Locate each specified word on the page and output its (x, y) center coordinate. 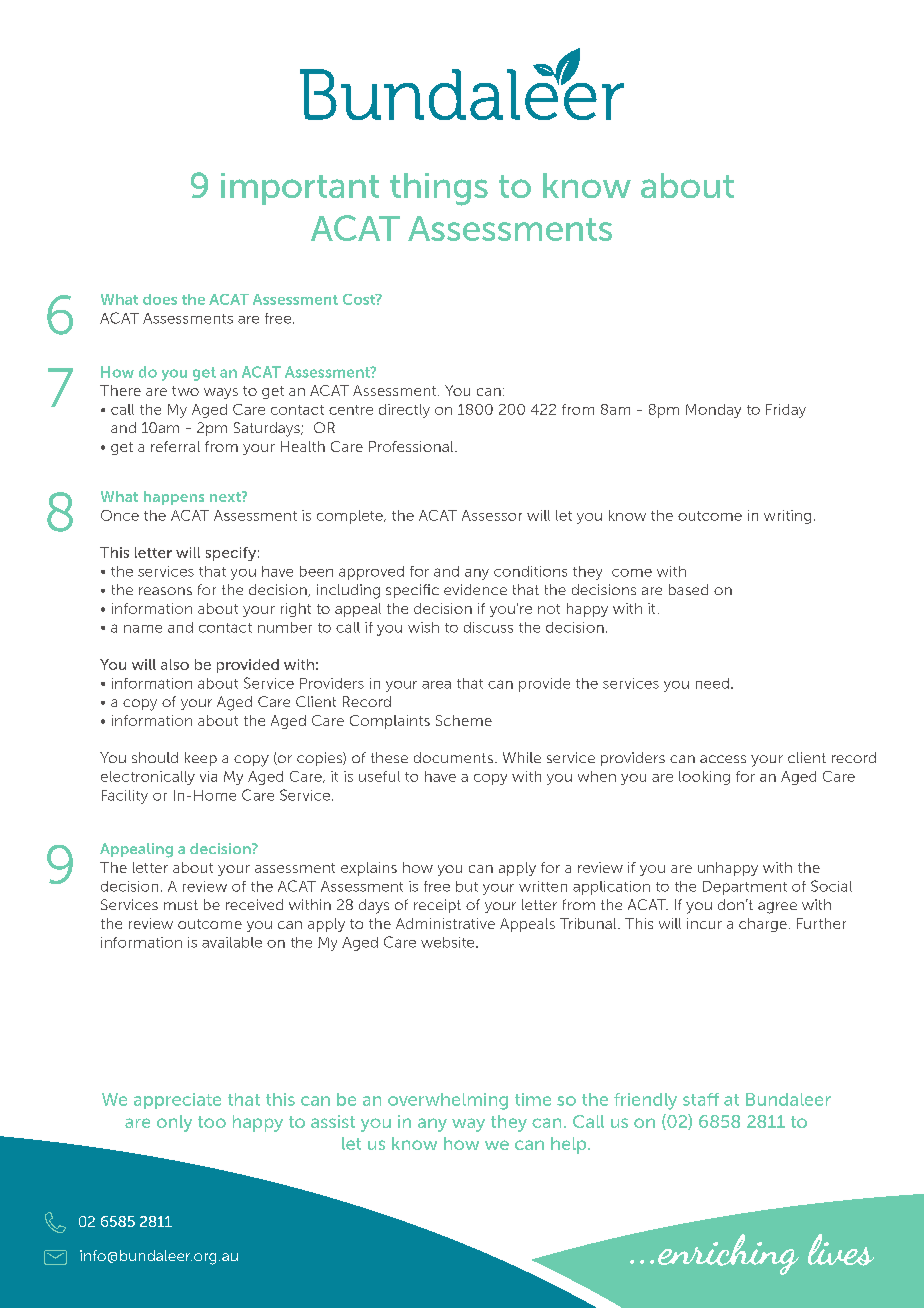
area (436, 685)
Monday (713, 411)
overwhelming (448, 1101)
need (712, 683)
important (300, 189)
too (212, 1122)
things (439, 189)
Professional (412, 446)
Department (745, 888)
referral (175, 446)
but (467, 886)
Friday (786, 411)
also (175, 664)
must (181, 905)
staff (701, 1099)
